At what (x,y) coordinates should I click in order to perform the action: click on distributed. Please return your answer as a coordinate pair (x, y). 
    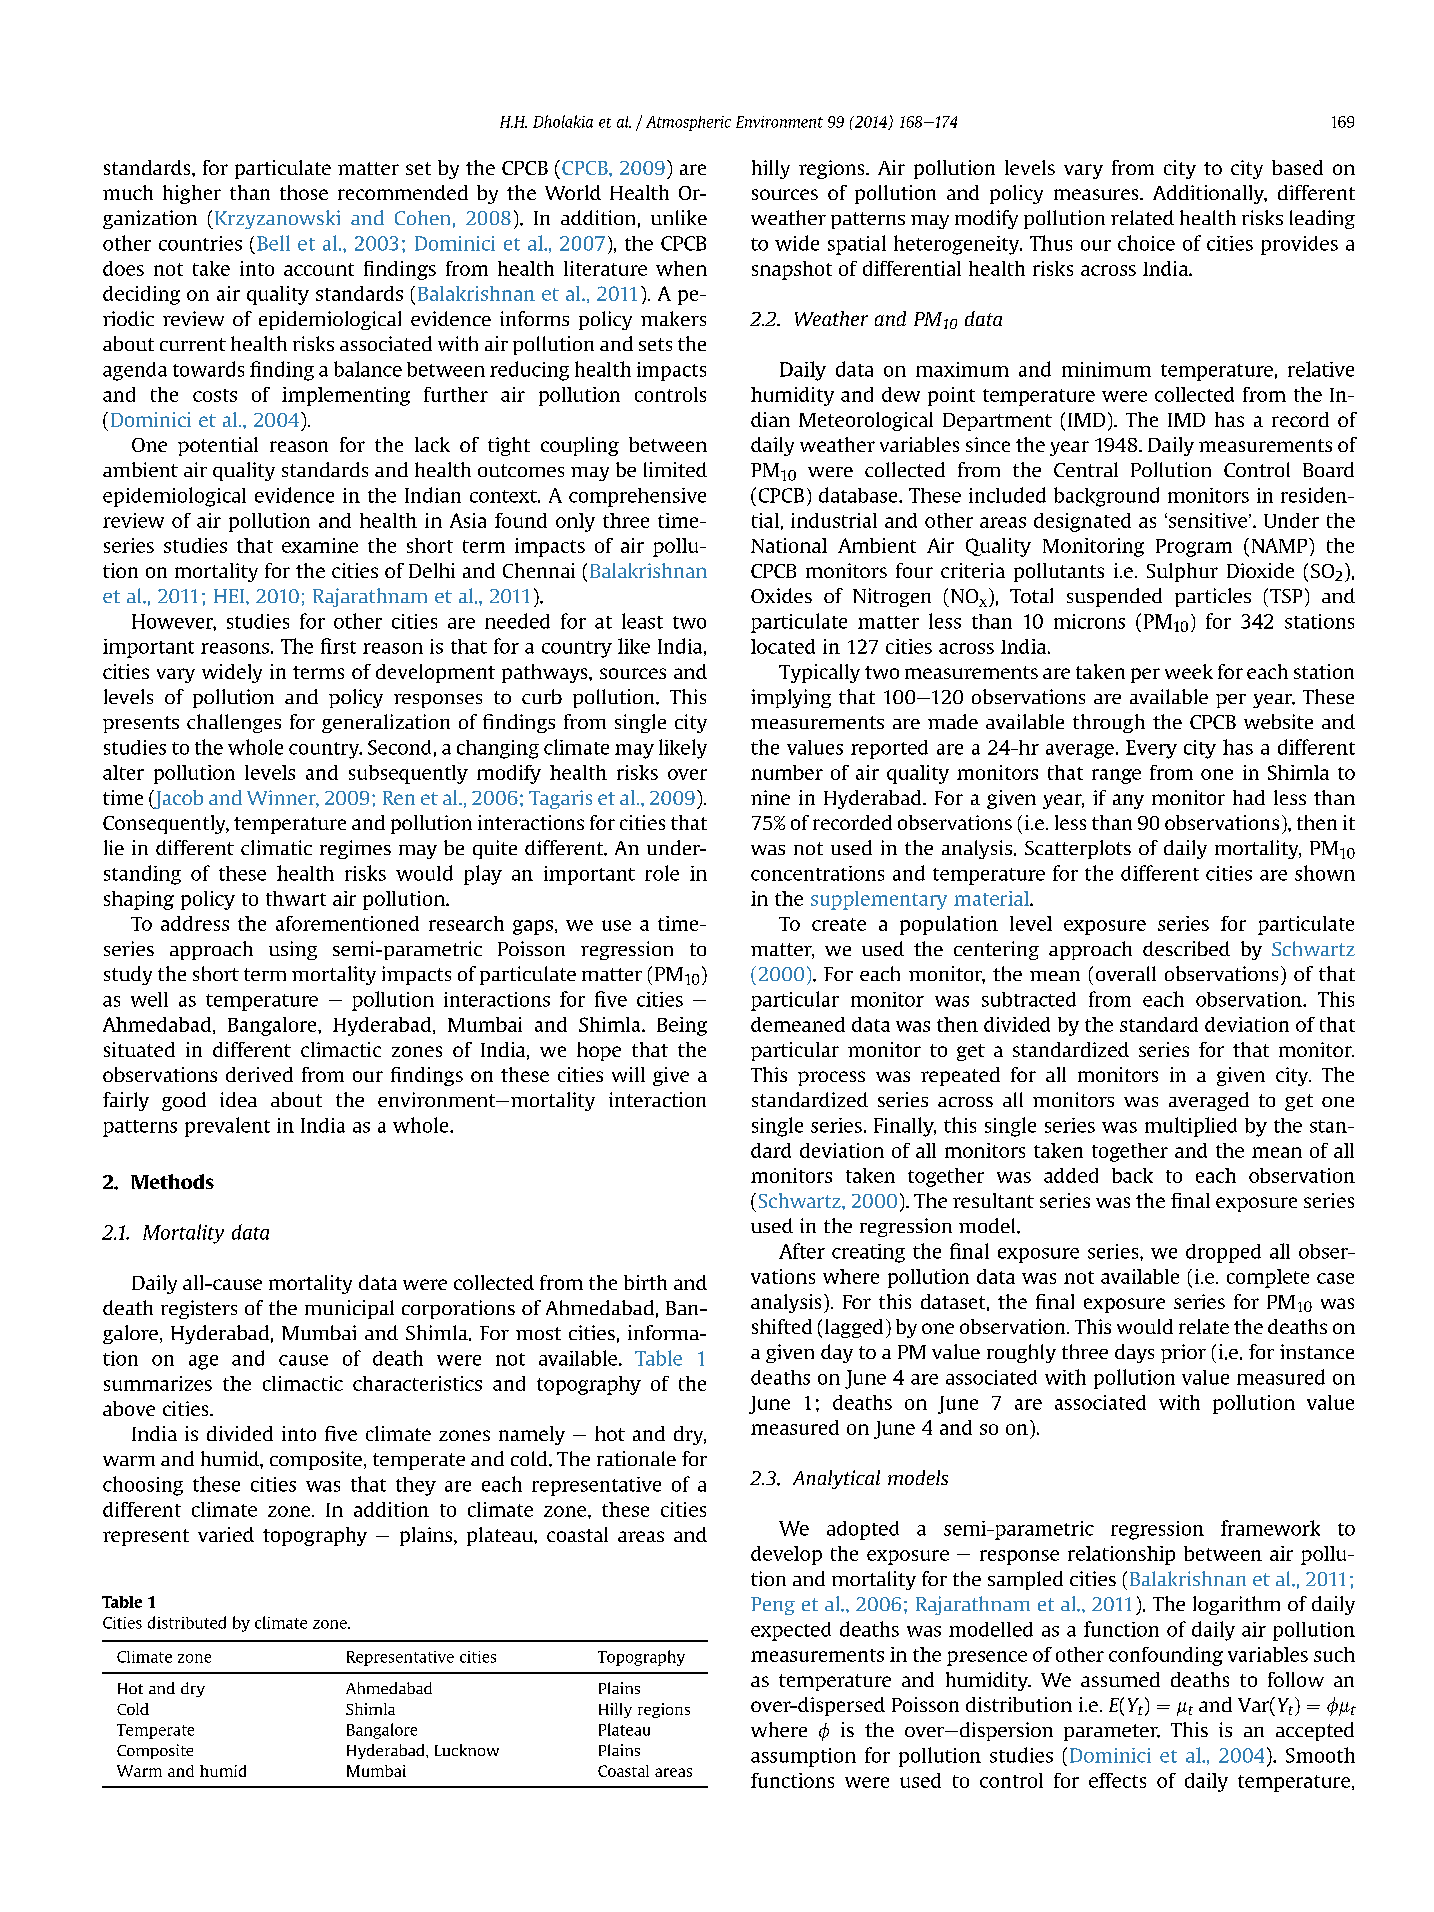
    Looking at the image, I should click on (187, 1622).
